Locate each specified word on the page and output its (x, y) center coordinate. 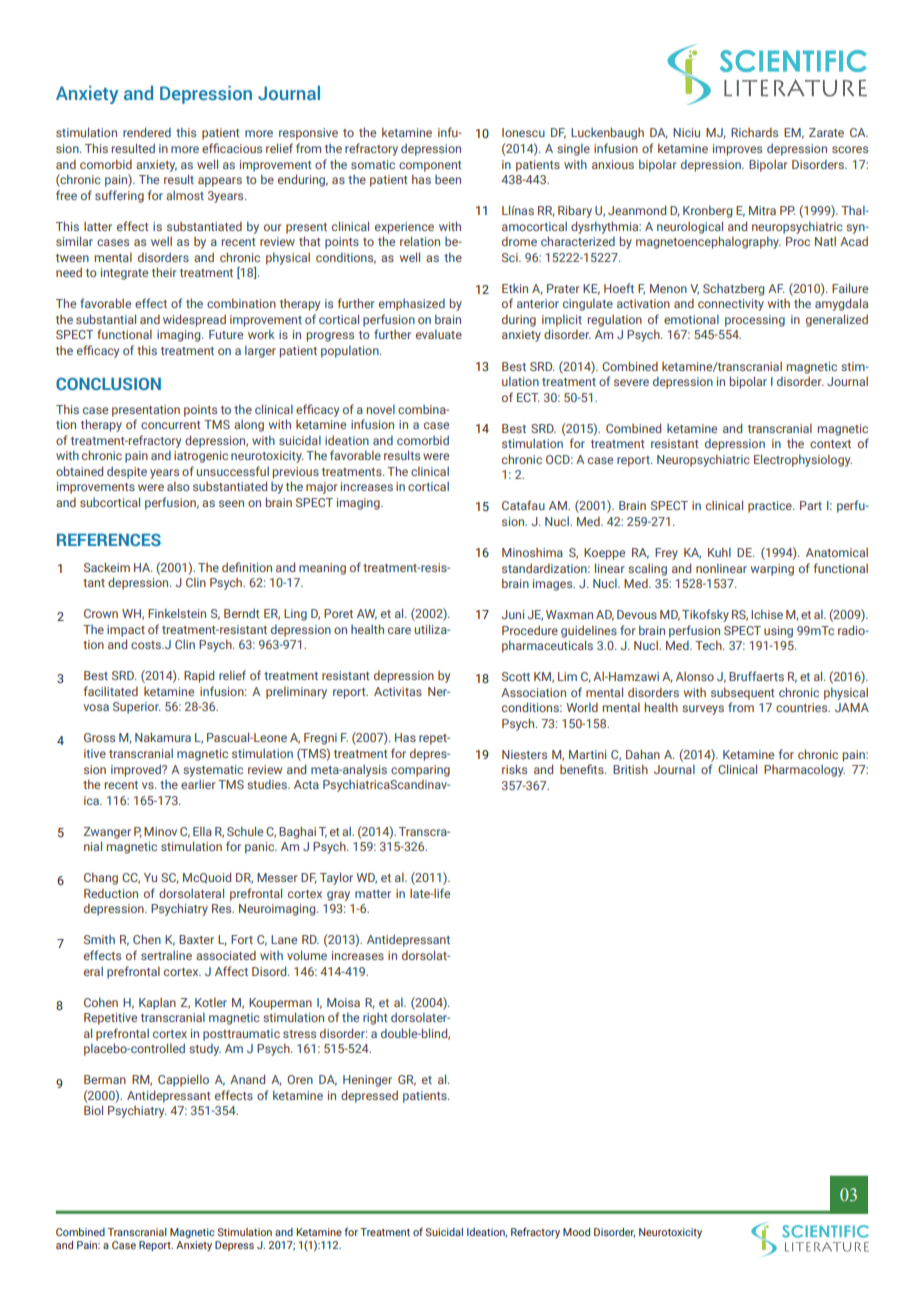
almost (185, 195)
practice (771, 507)
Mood (576, 1232)
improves (737, 150)
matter (373, 894)
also (178, 486)
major (321, 488)
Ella (202, 831)
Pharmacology (804, 770)
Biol (93, 1110)
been (448, 179)
